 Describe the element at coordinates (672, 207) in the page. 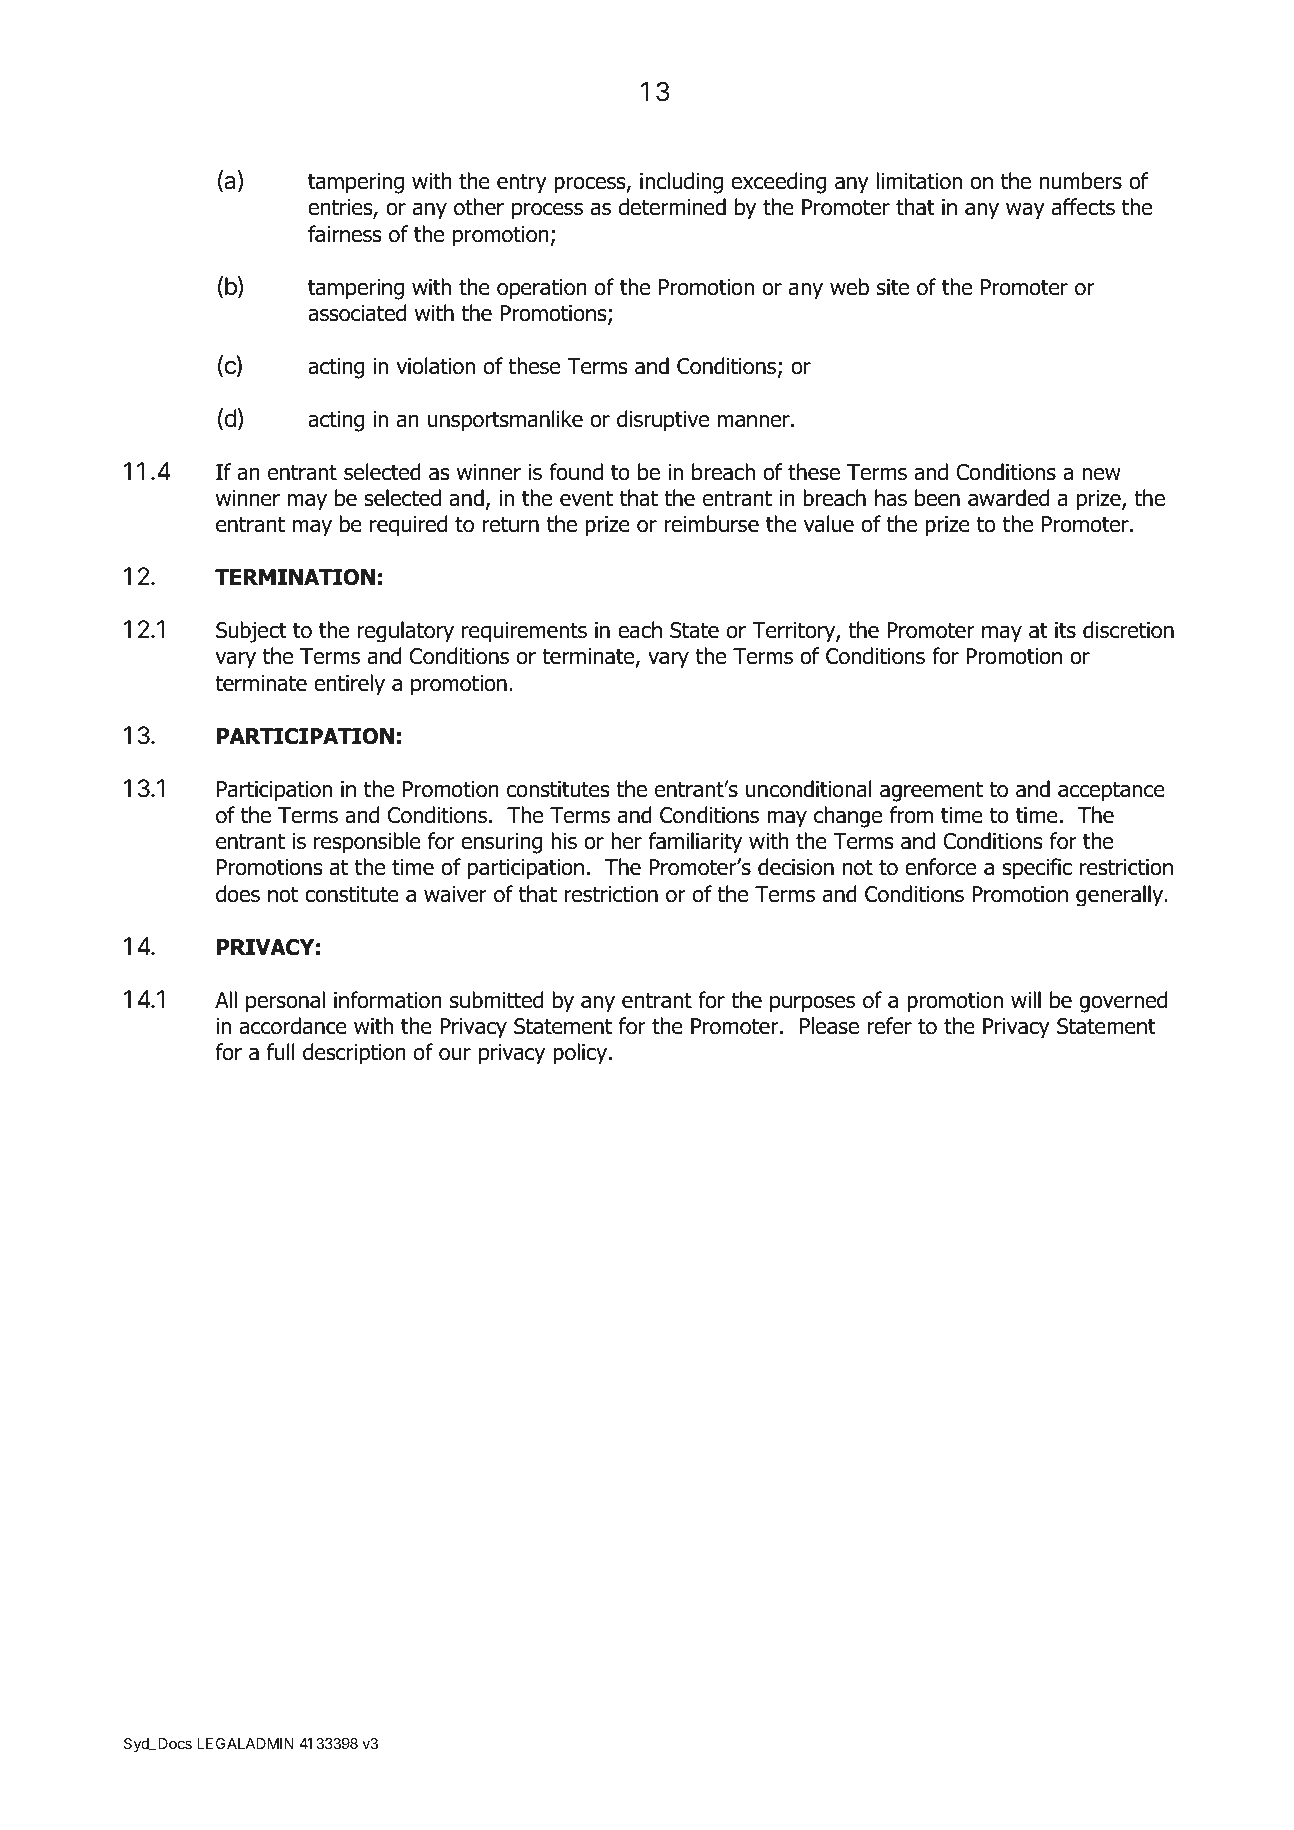

I see `determined` at that location.
